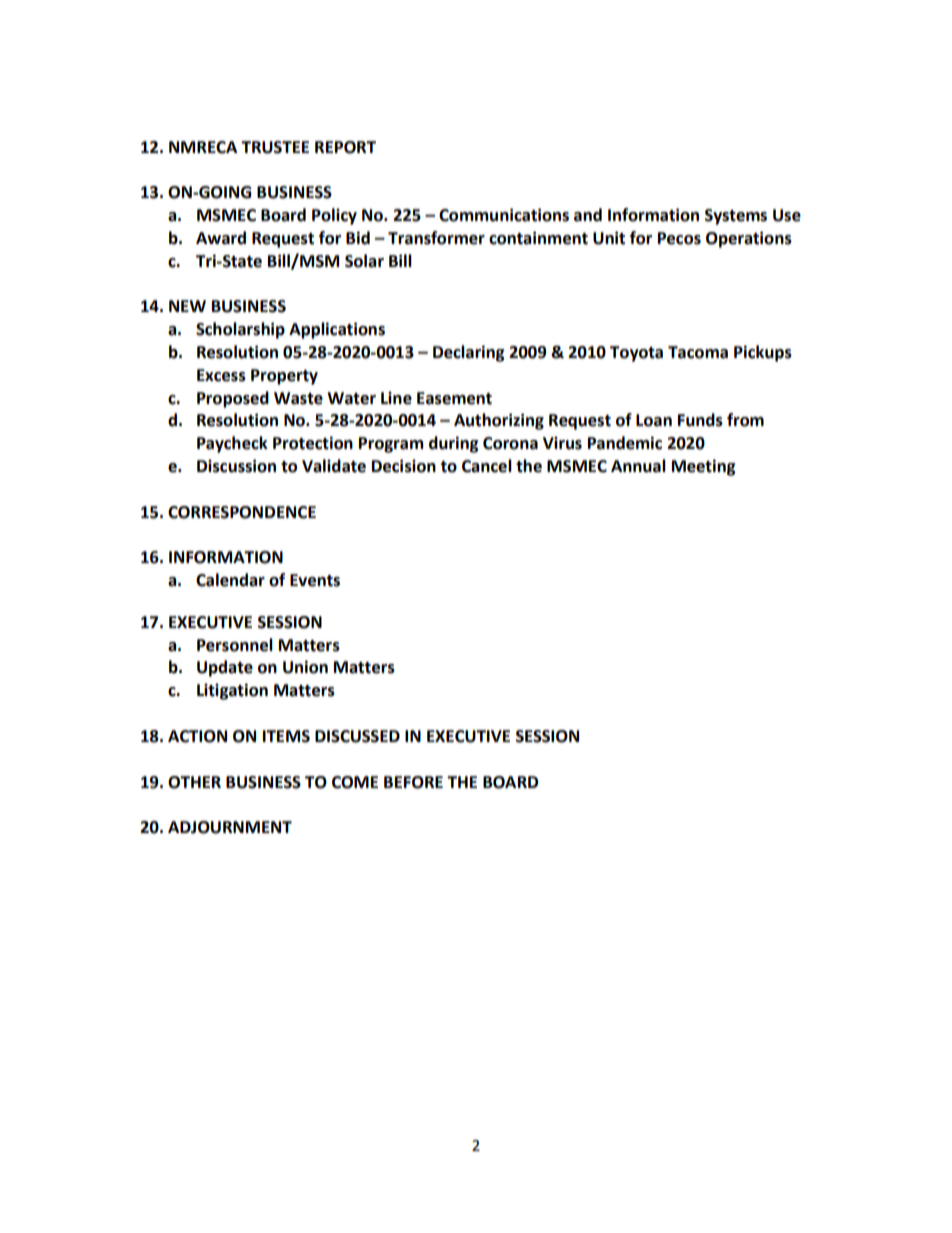 Image resolution: width=952 pixels, height=1233 pixels. Describe the element at coordinates (230, 827) in the page. I see `ADJOURNMENT` at that location.
